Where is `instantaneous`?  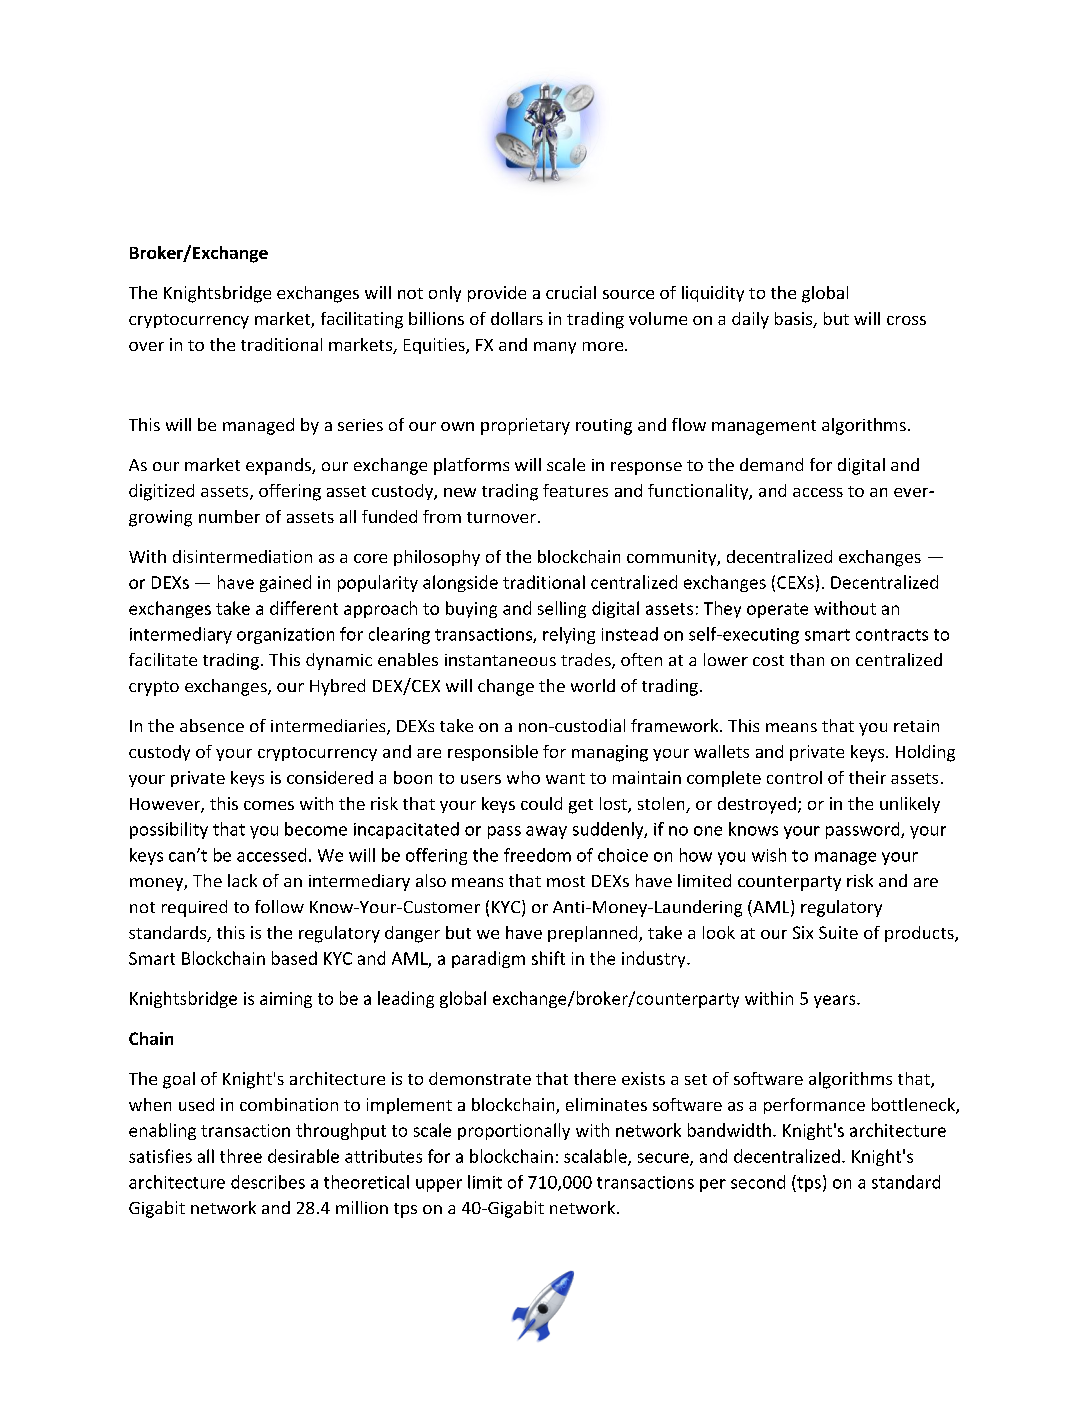 instantaneous is located at coordinates (500, 660).
